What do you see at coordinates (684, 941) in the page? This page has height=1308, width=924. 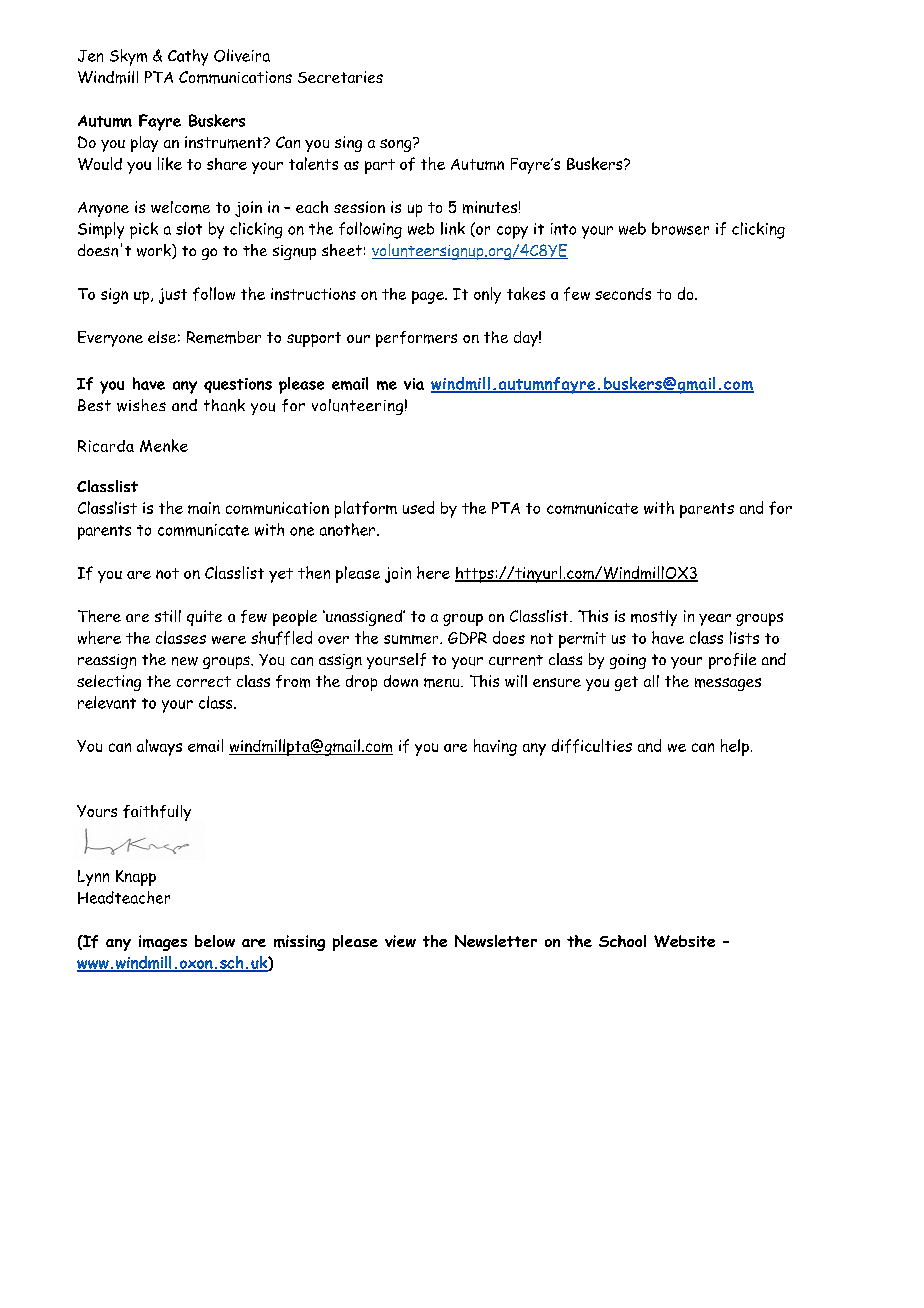 I see `Website` at bounding box center [684, 941].
